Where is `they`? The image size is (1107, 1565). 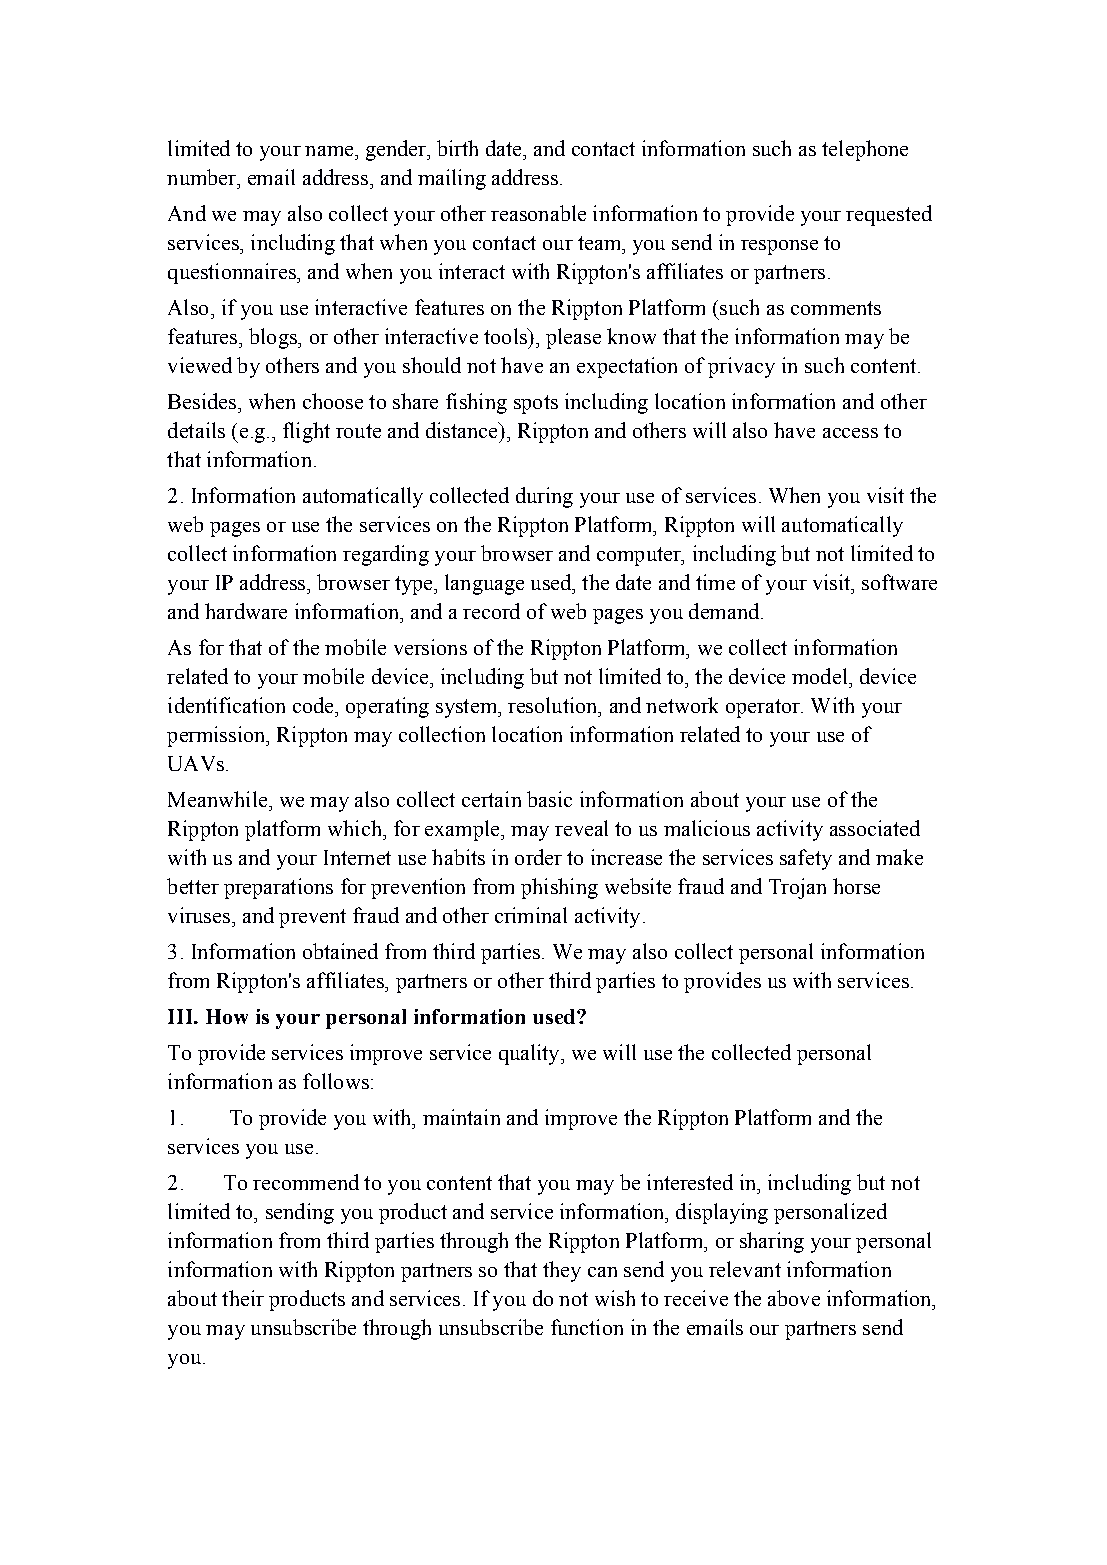 they is located at coordinates (562, 1271).
